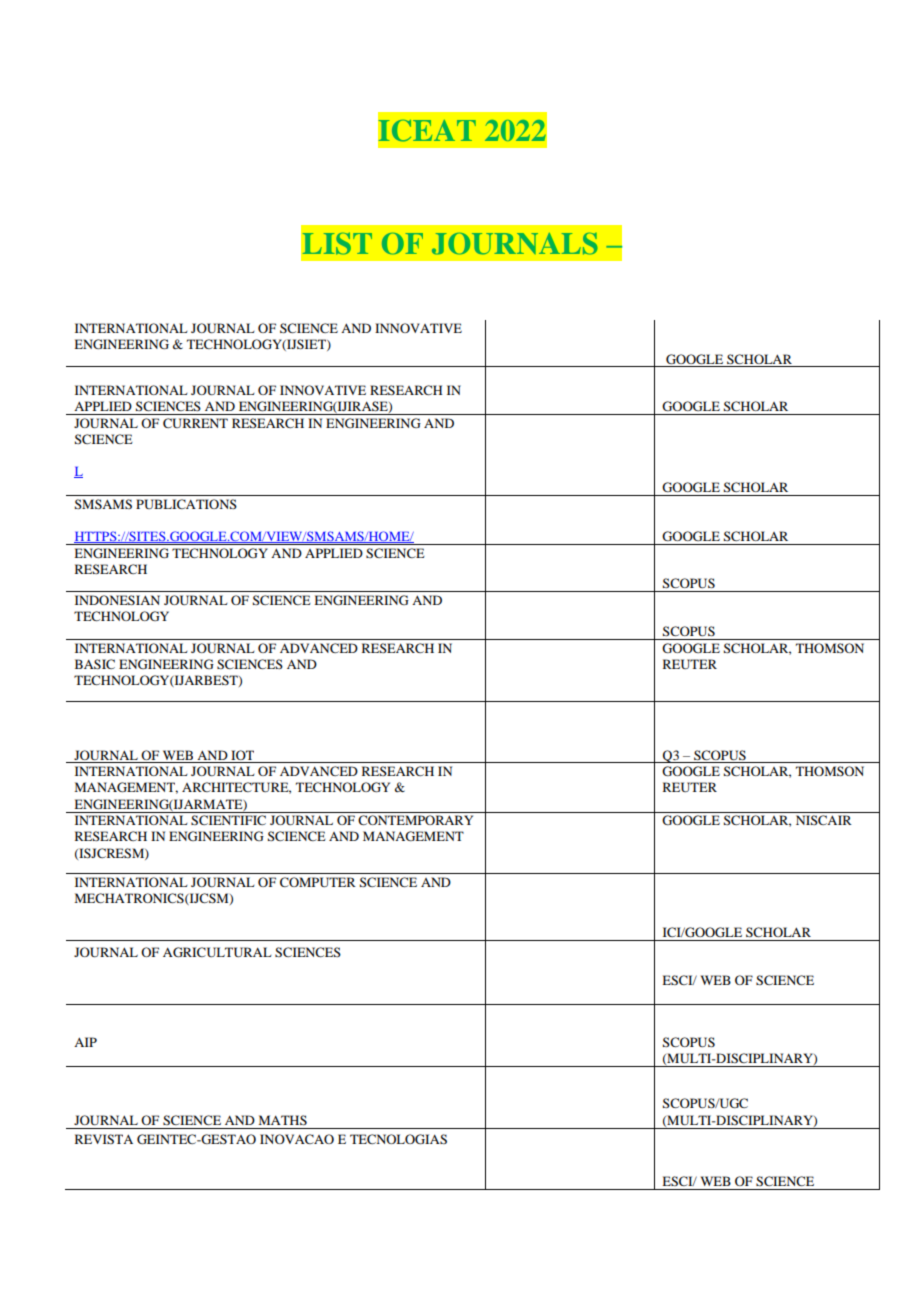  I want to click on REVISTA, so click(104, 1139).
